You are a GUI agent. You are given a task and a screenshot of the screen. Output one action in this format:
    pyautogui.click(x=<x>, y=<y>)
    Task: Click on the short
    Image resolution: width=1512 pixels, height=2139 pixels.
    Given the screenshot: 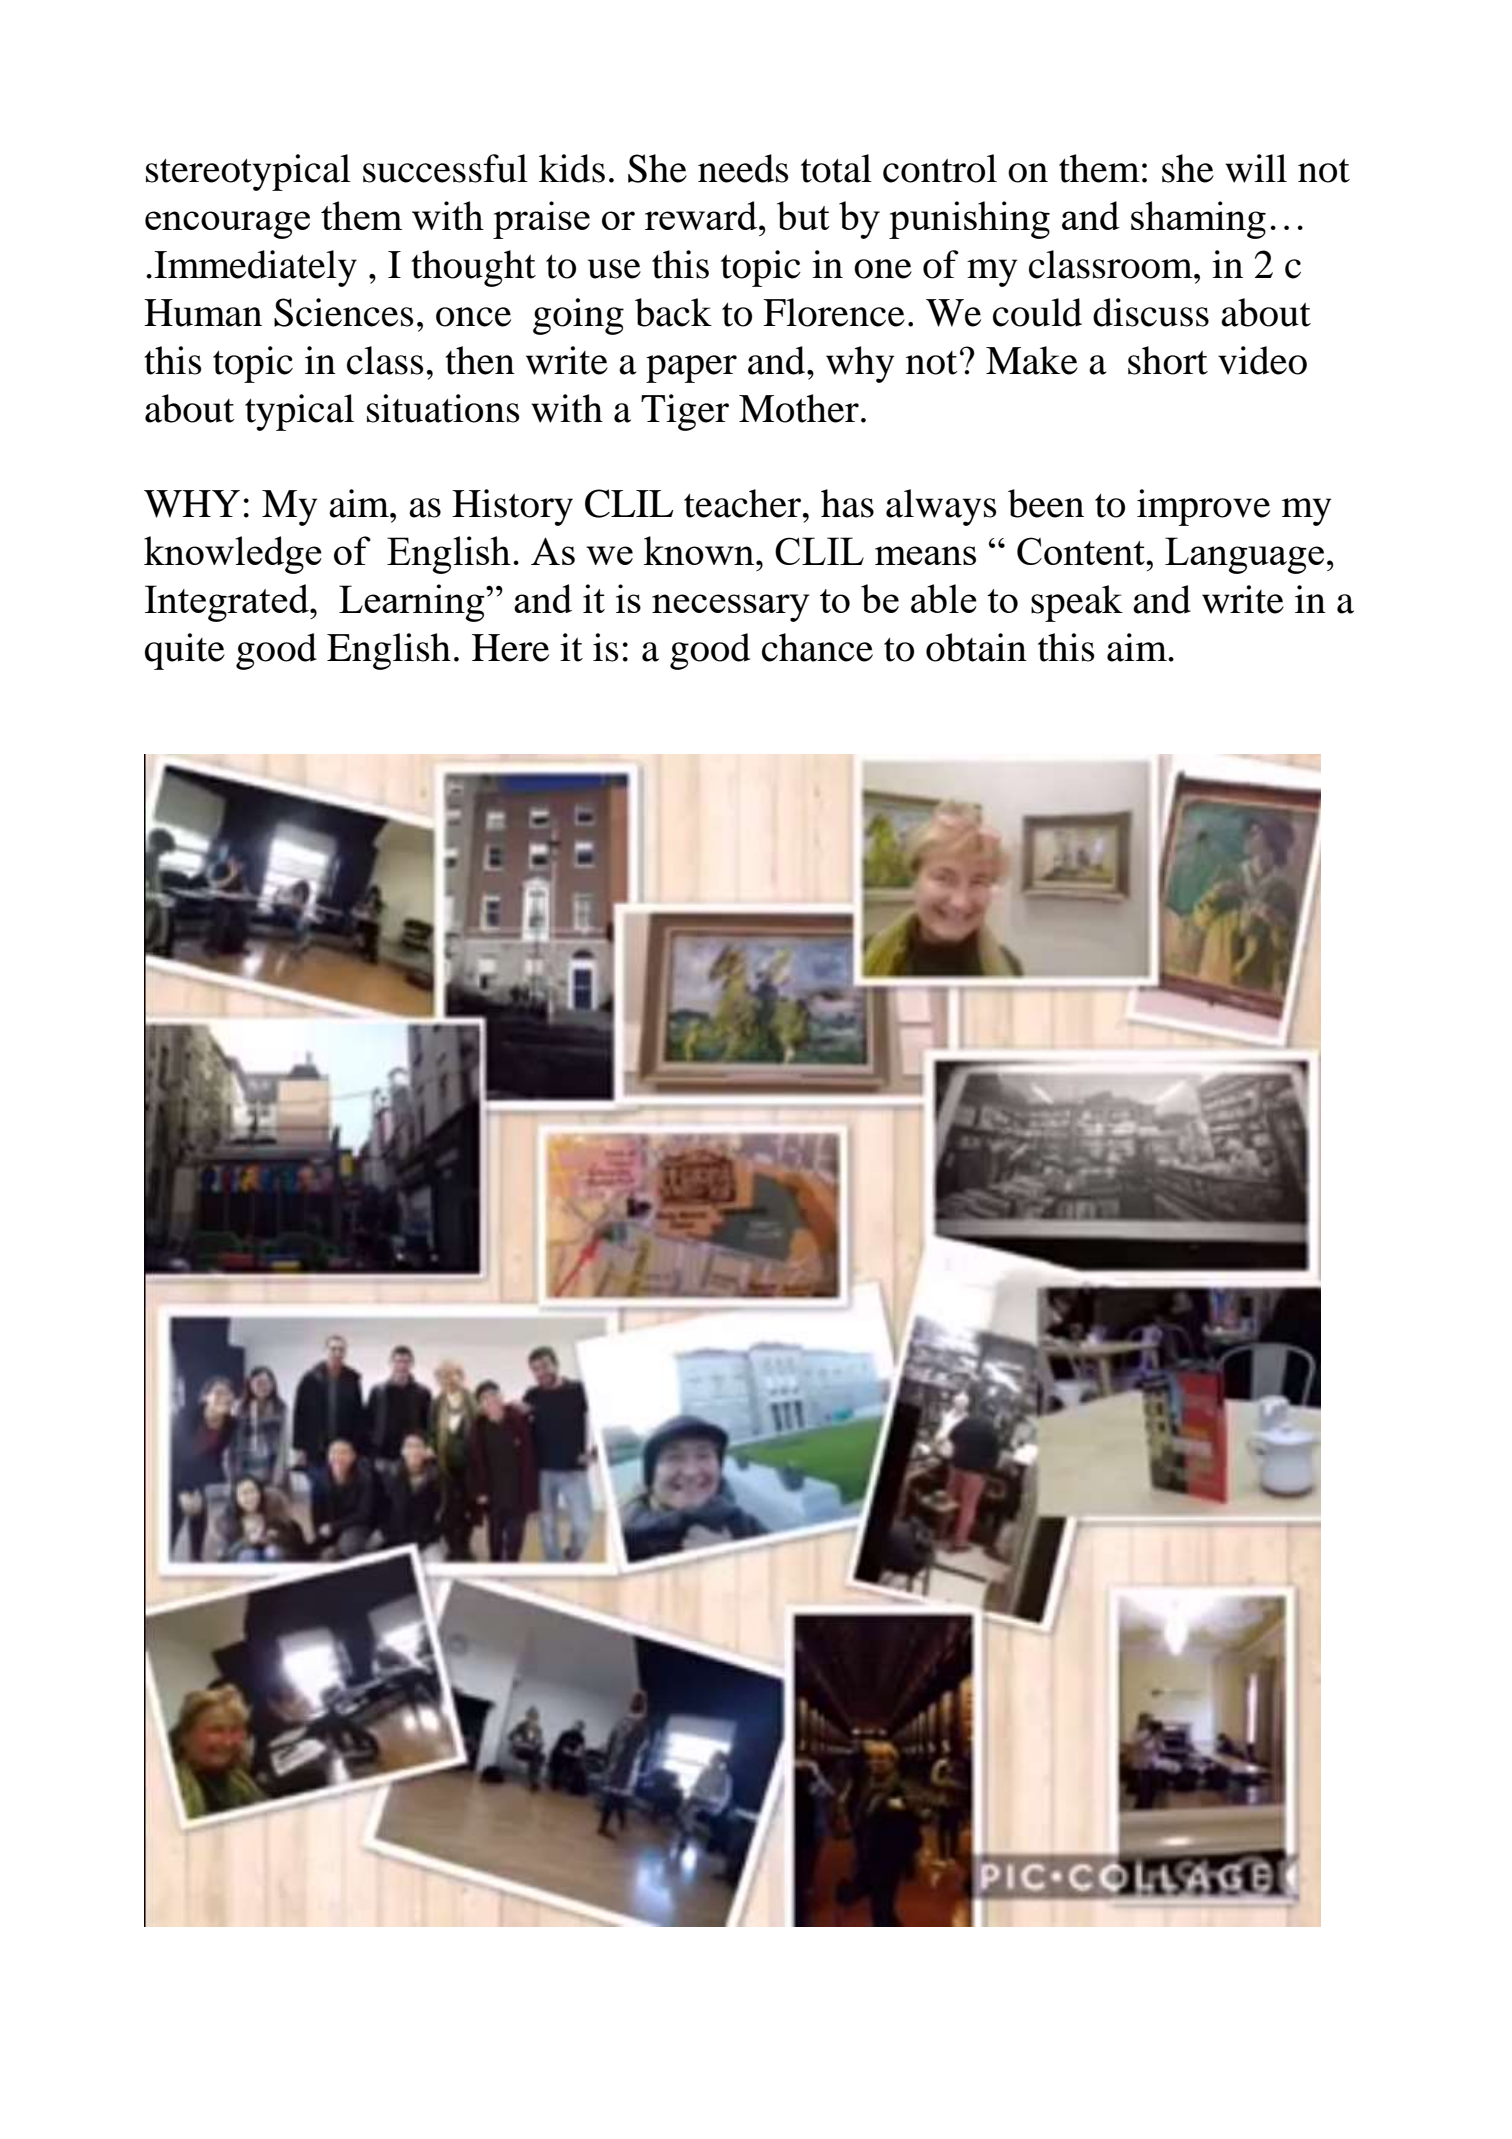 What is the action you would take?
    pyautogui.click(x=1168, y=360)
